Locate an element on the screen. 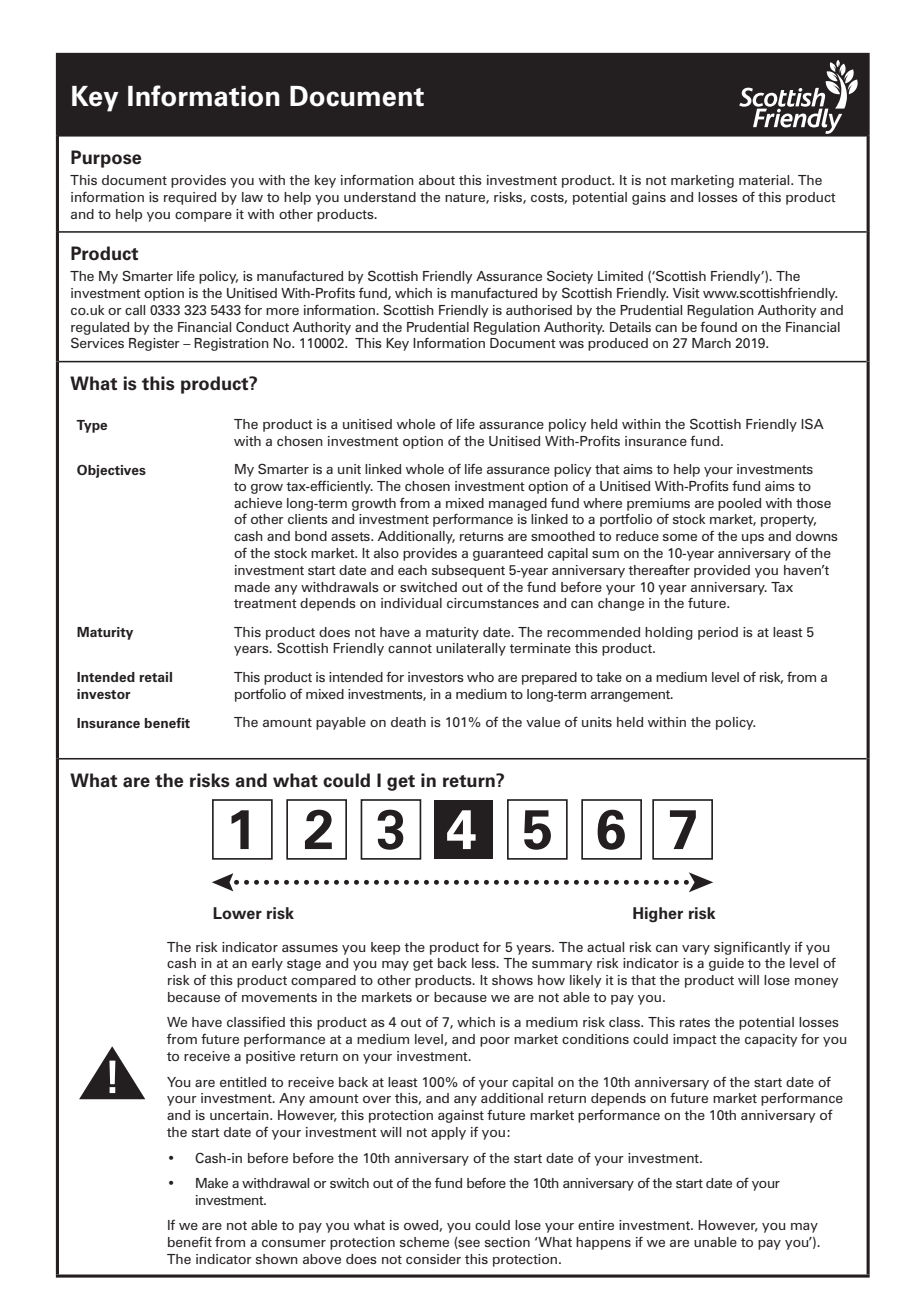  early is located at coordinates (267, 964).
